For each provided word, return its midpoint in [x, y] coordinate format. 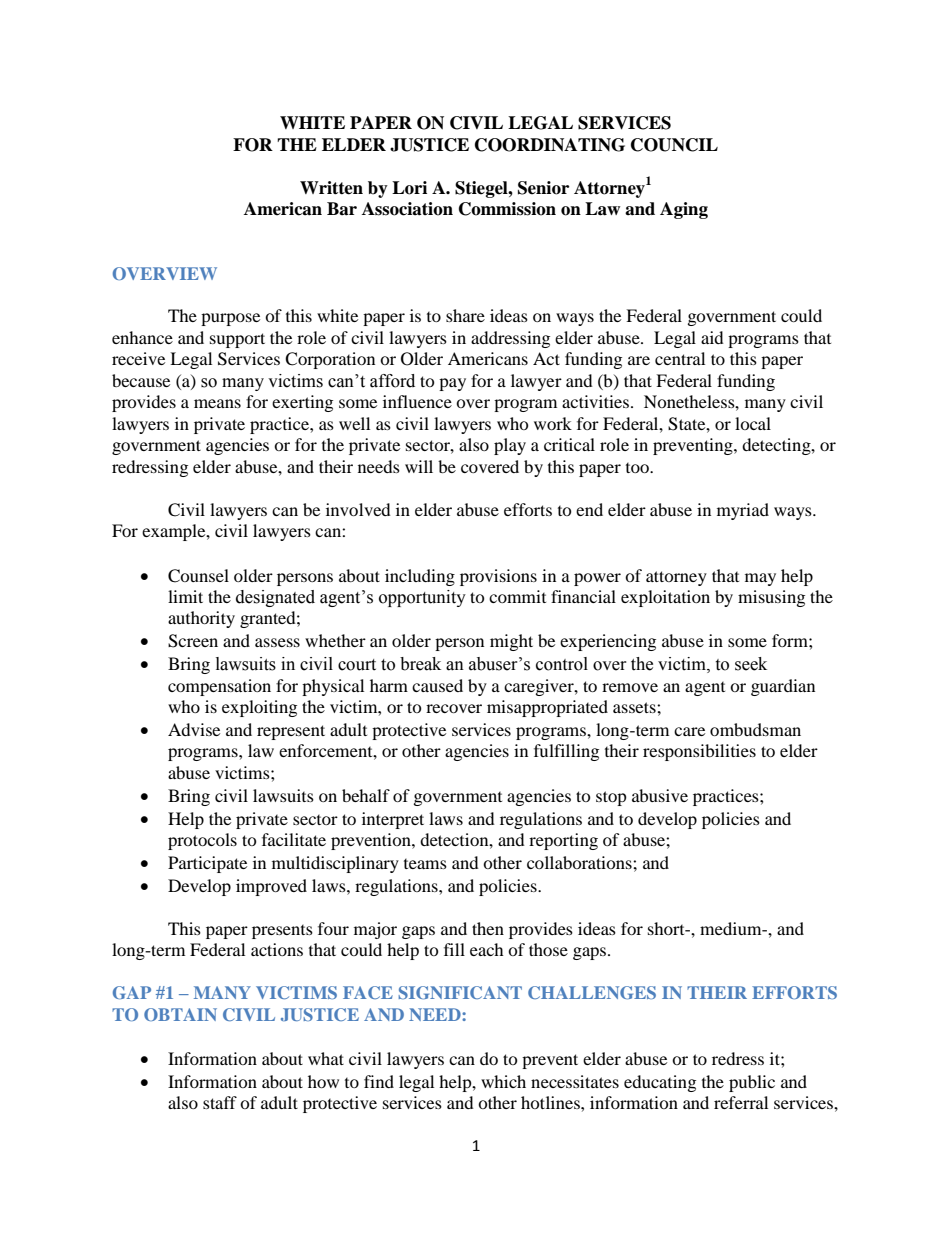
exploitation [665, 598]
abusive [660, 795]
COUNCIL [674, 145]
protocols [202, 841]
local [753, 423]
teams [425, 864]
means [217, 403]
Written [331, 188]
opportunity [422, 598]
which [503, 1081]
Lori [409, 188]
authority [201, 619]
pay [452, 384]
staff [220, 1102]
